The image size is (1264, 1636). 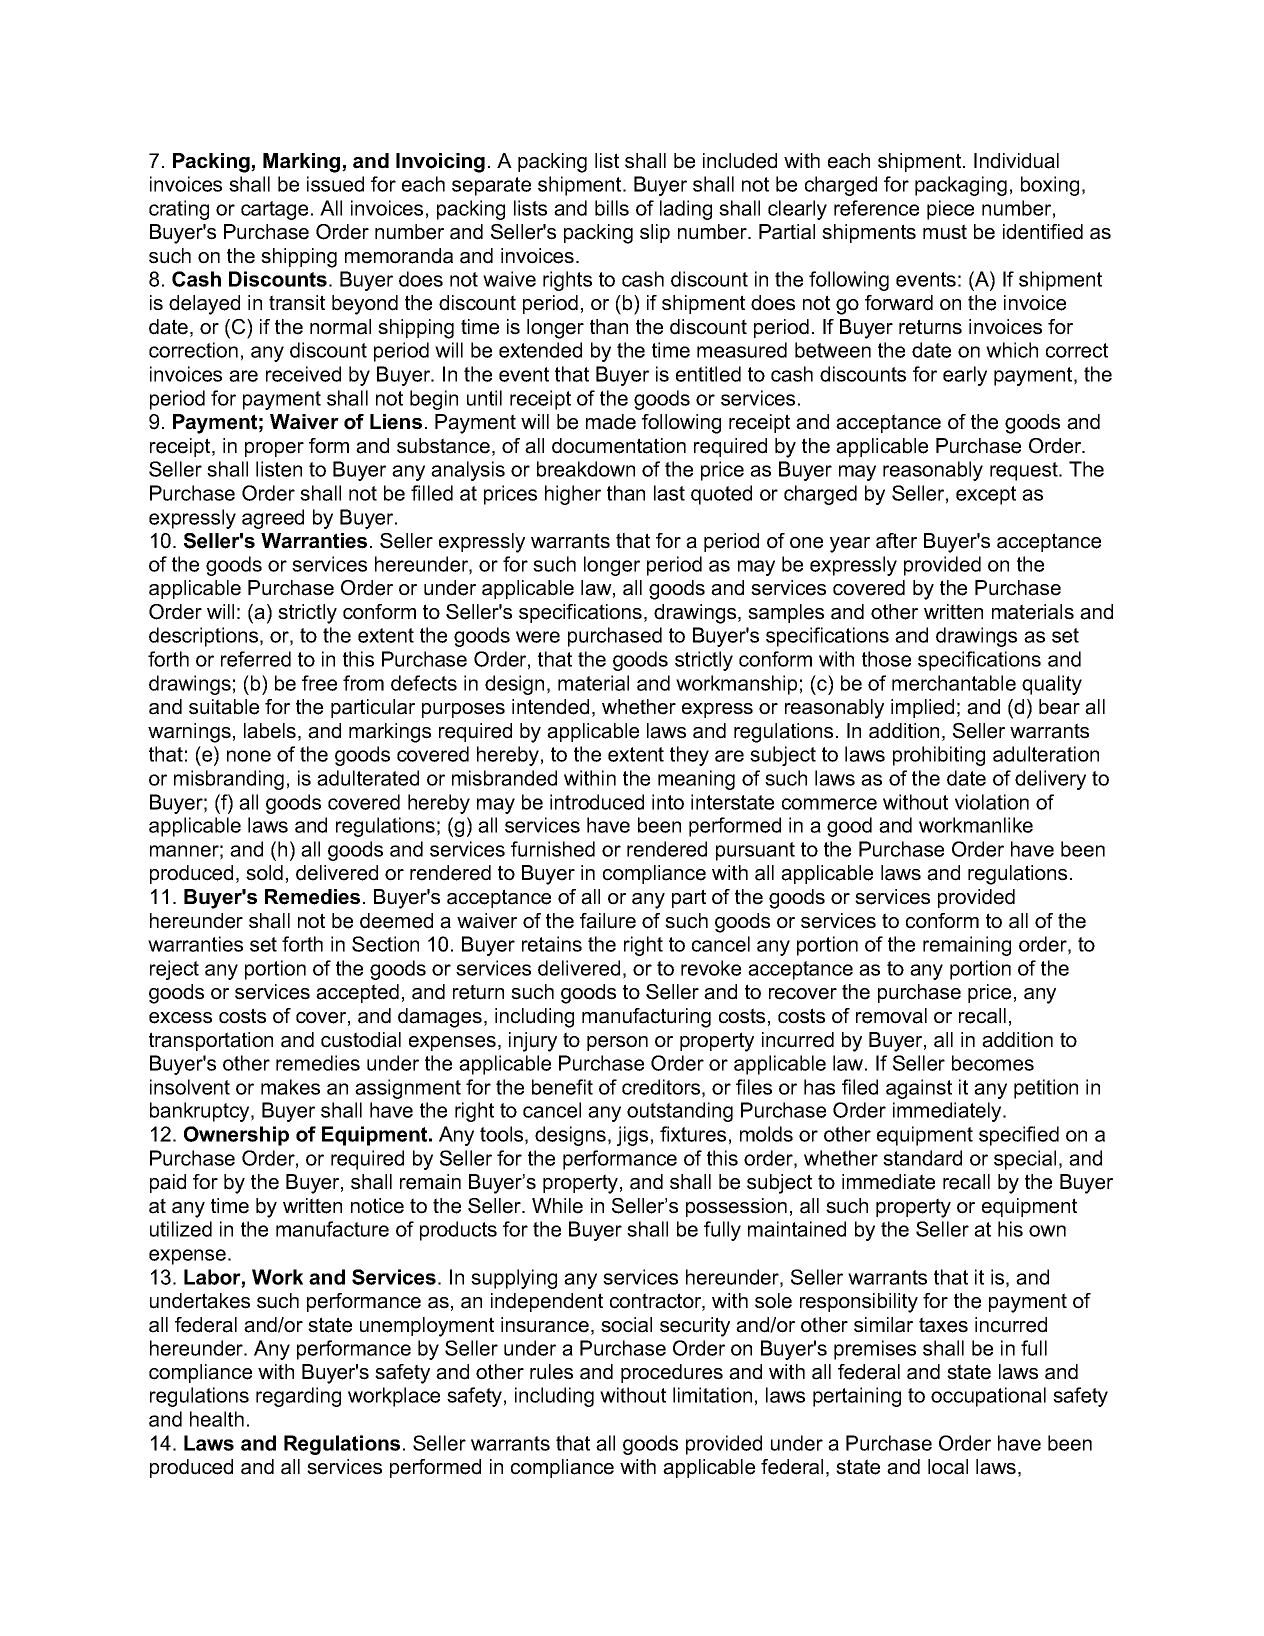 I want to click on documentation, so click(x=619, y=446).
